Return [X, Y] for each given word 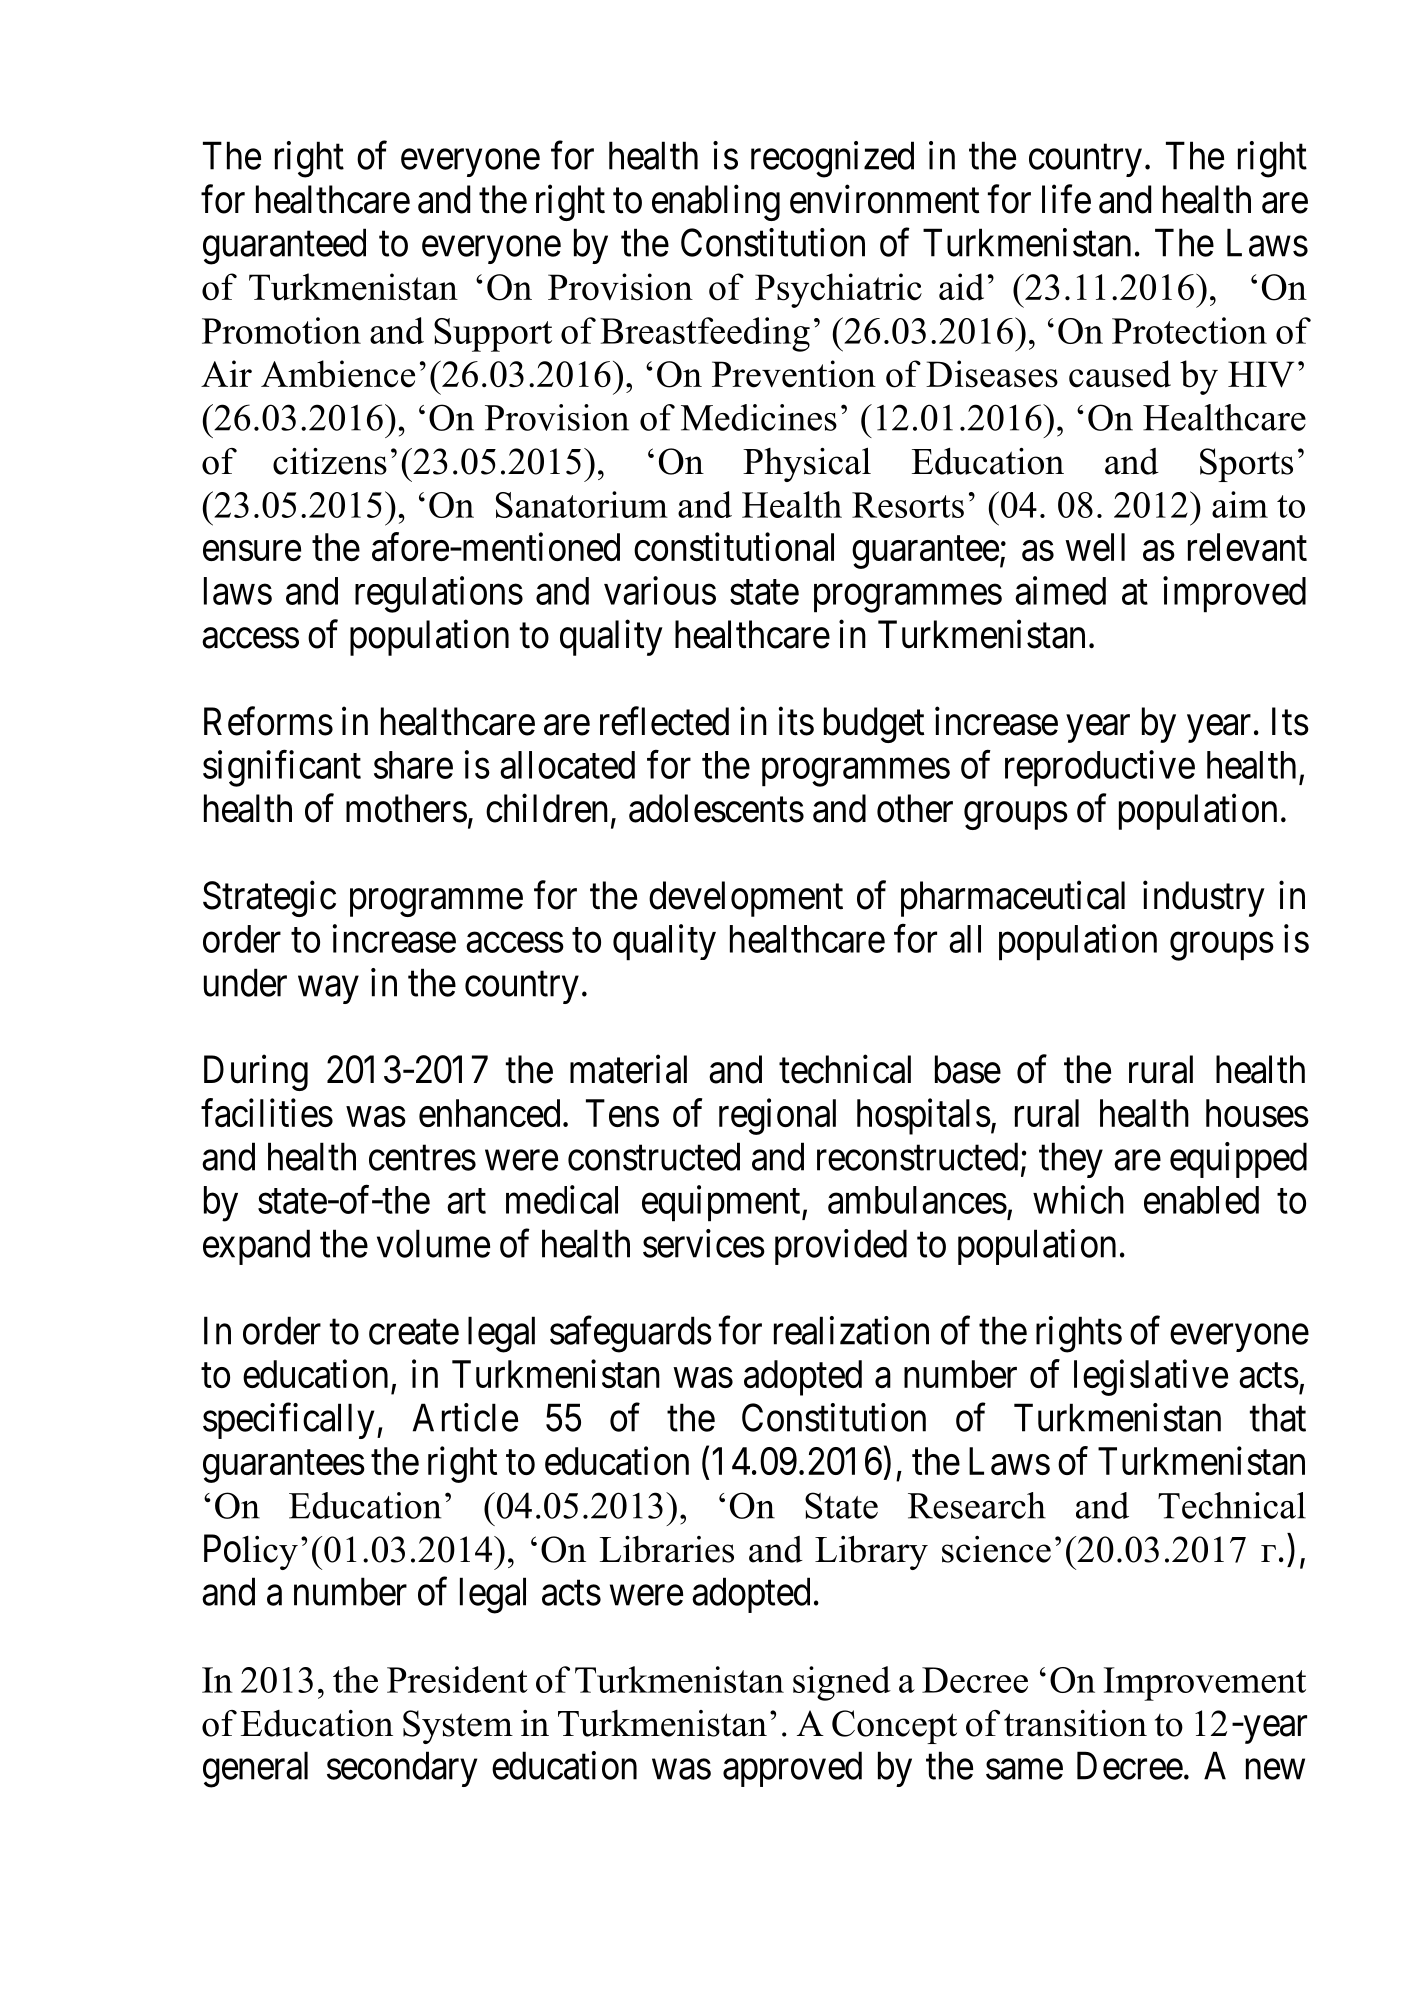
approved [792, 1769]
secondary [402, 1769]
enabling [716, 203]
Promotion [281, 330]
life [1066, 199]
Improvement [1205, 1684]
